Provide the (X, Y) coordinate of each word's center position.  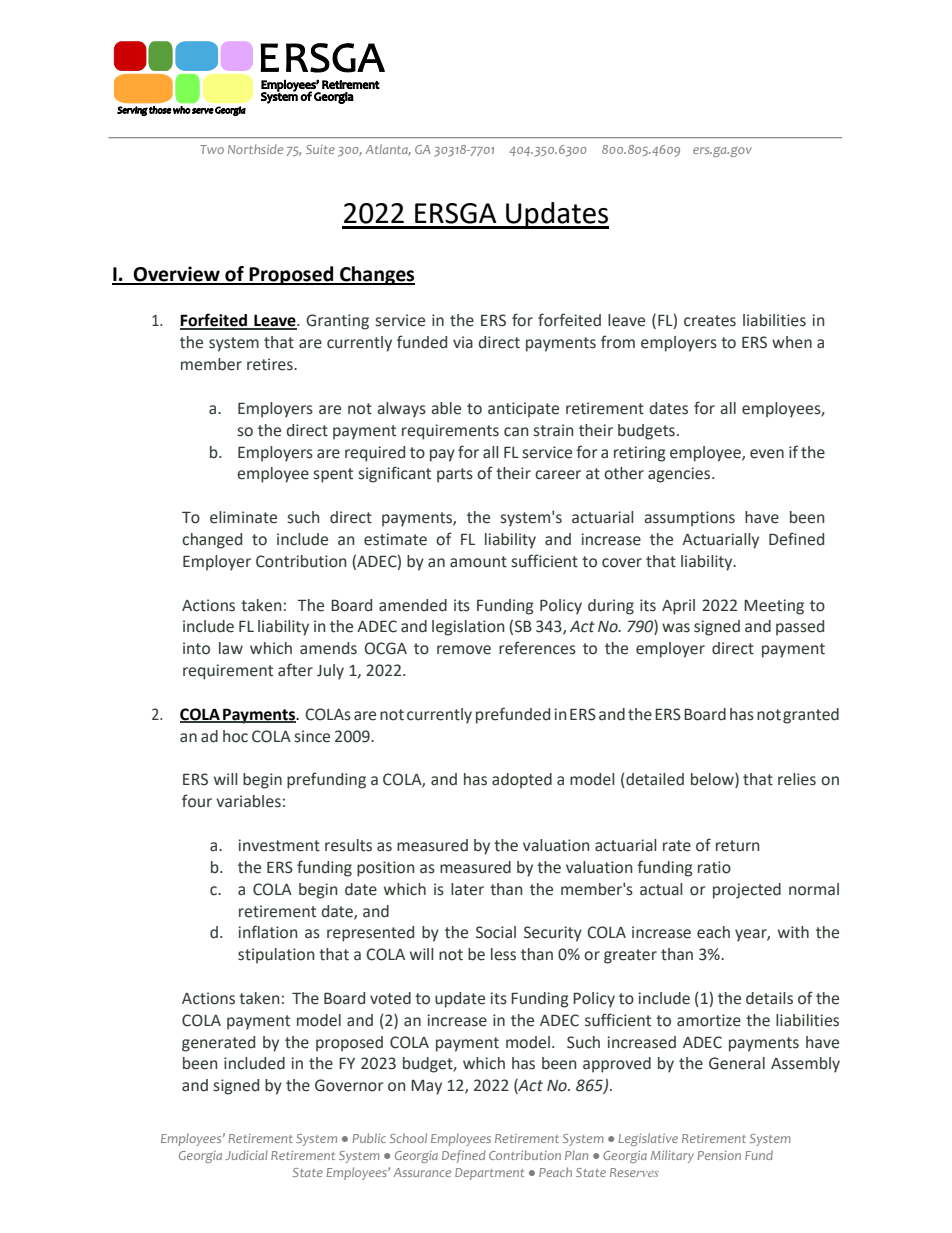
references (537, 648)
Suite (320, 149)
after (295, 670)
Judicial (246, 1155)
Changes (376, 275)
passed (800, 628)
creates (710, 321)
